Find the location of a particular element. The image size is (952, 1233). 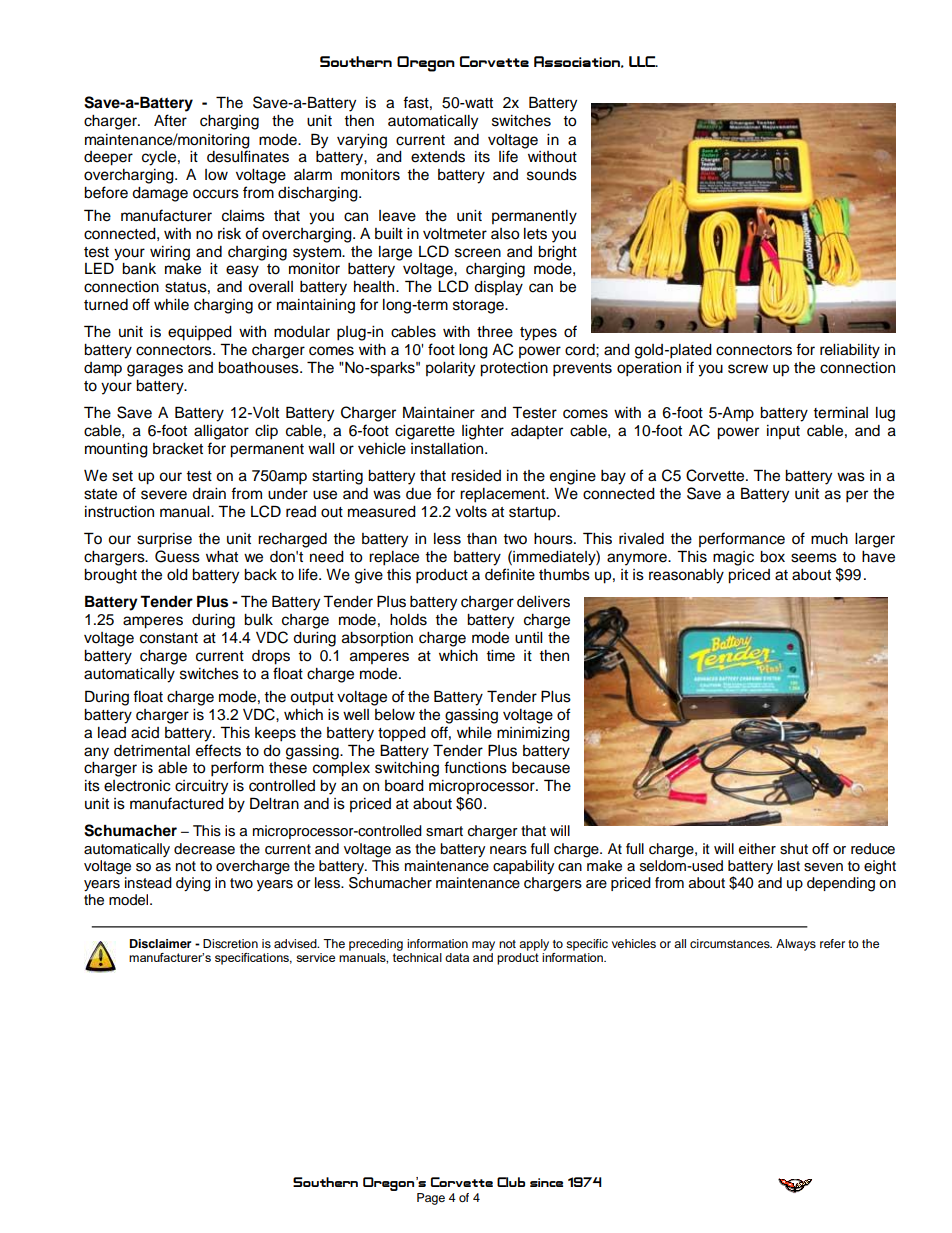

extends is located at coordinates (438, 157).
